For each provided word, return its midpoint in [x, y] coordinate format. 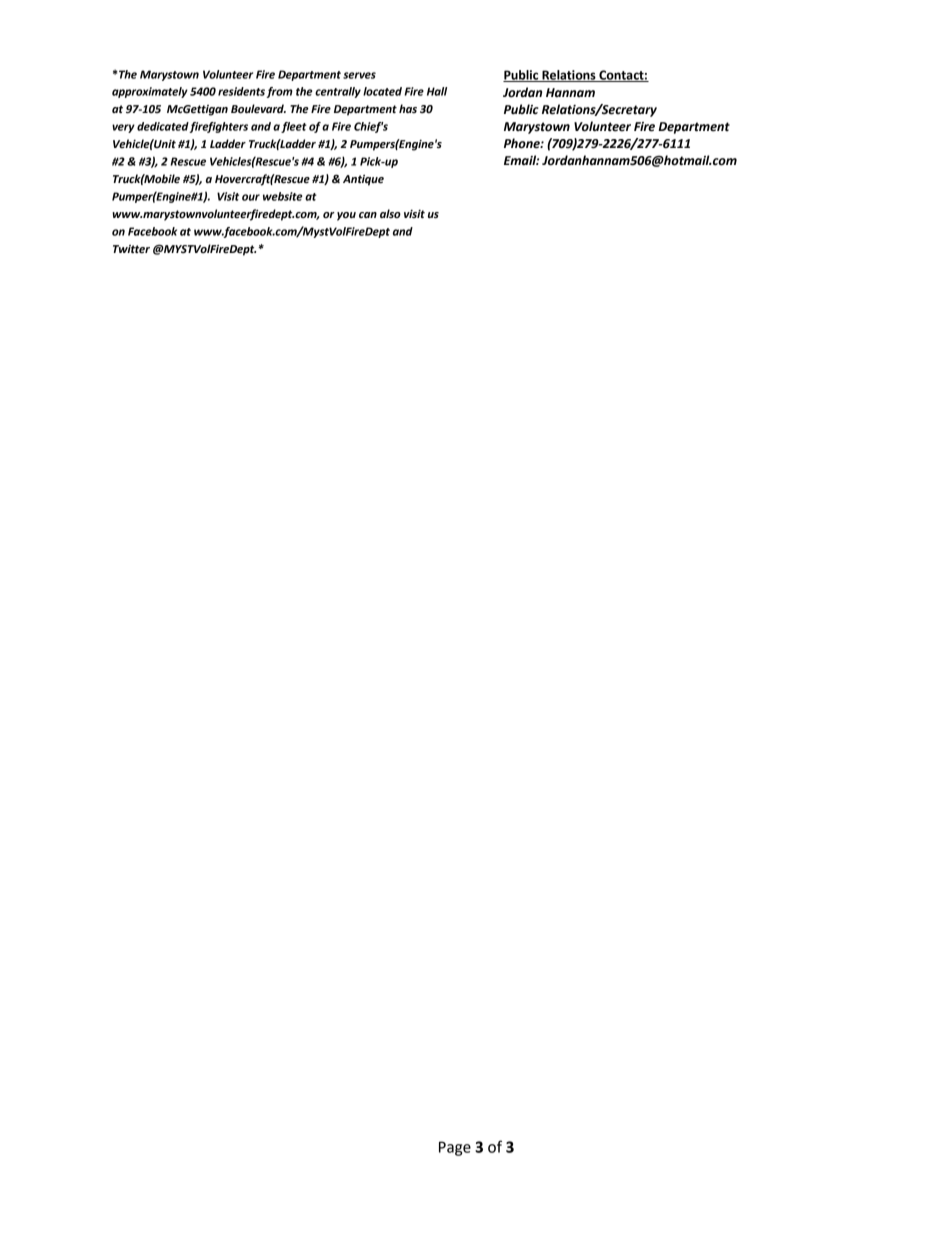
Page [455, 1148]
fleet [294, 127]
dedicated [163, 127]
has [408, 108]
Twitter [131, 249]
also [390, 213]
